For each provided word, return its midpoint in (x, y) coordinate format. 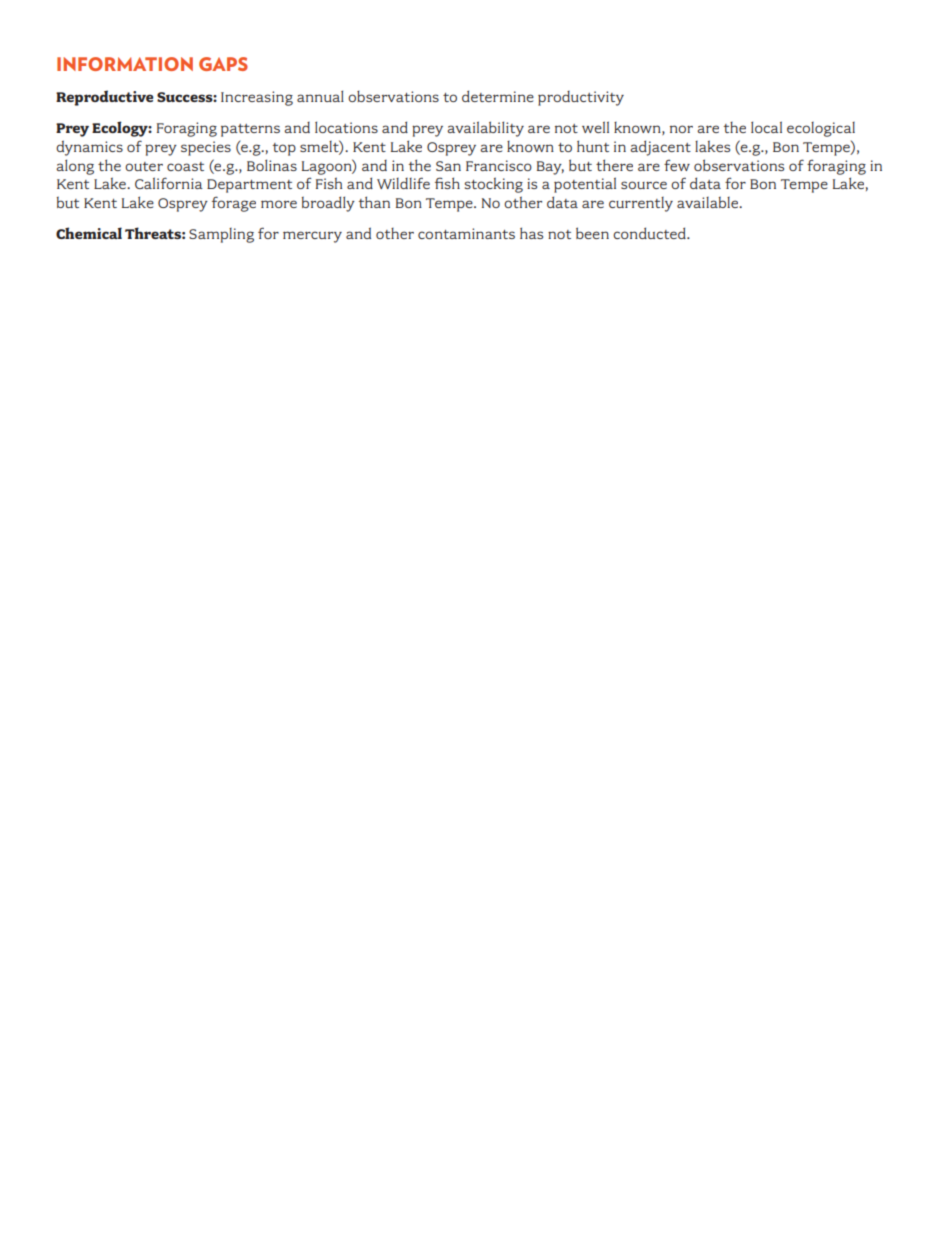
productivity (581, 98)
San (448, 166)
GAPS (223, 64)
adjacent (660, 148)
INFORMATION (125, 64)
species (206, 148)
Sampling (221, 235)
